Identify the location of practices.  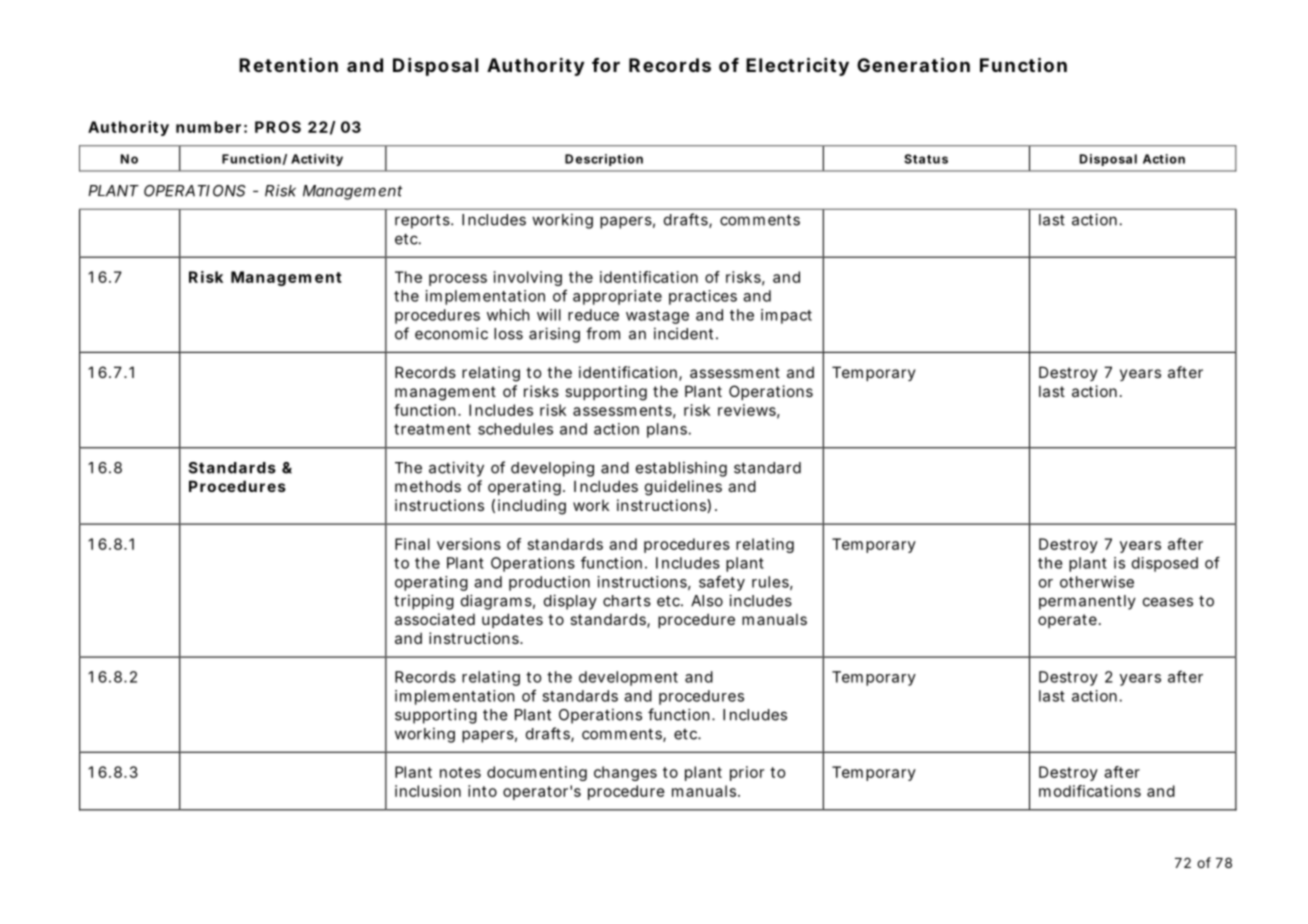
(703, 297).
